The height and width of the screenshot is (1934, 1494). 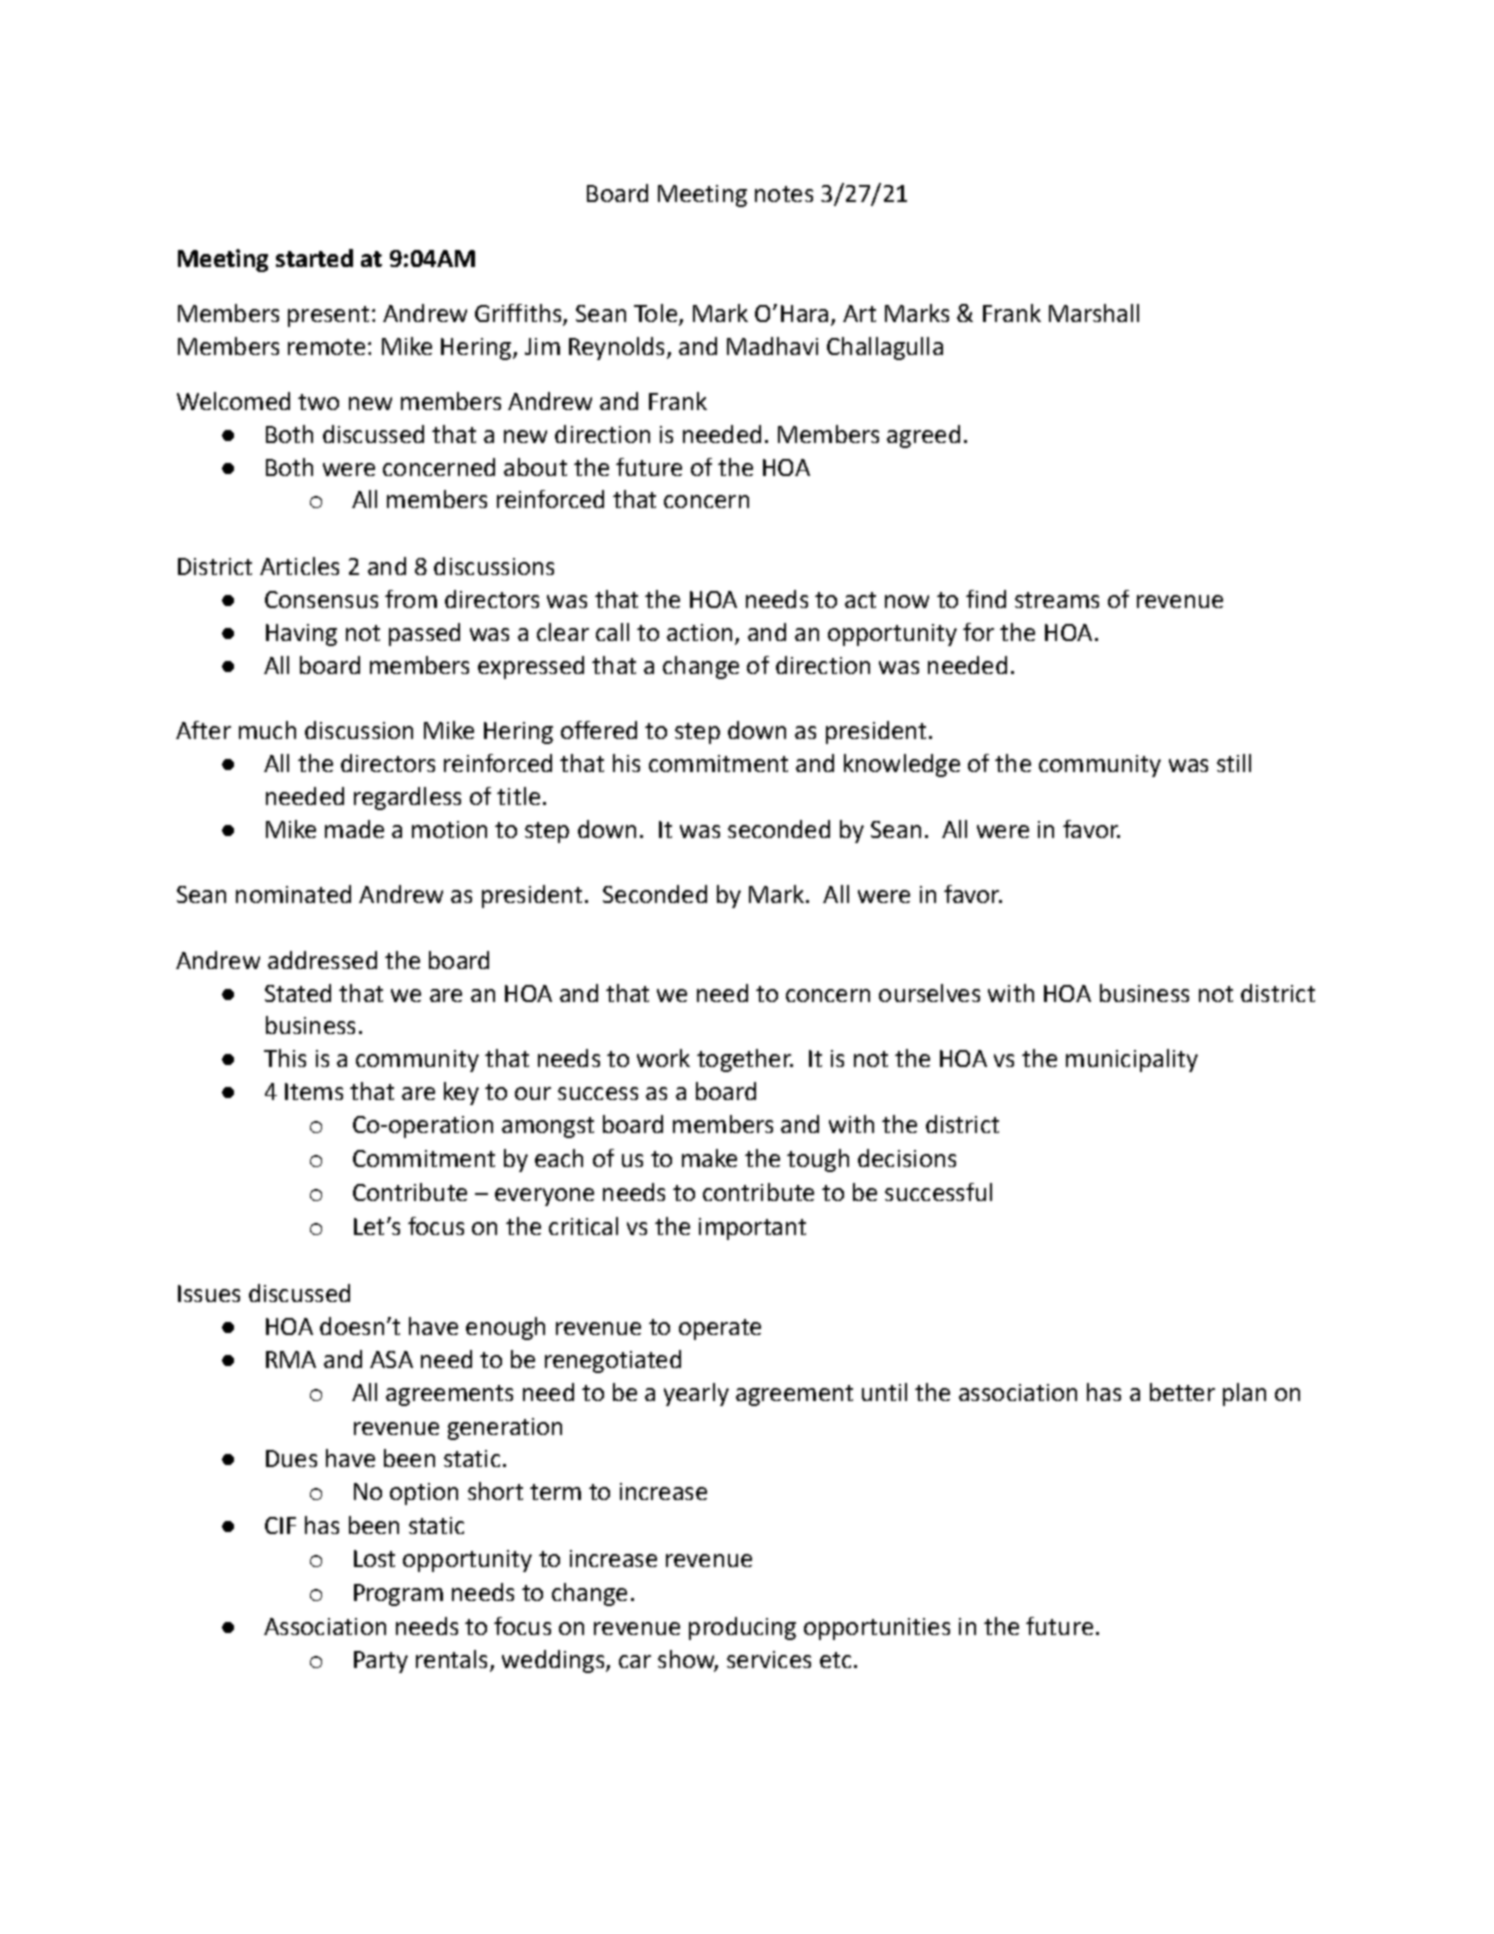 I want to click on notes, so click(x=784, y=194).
